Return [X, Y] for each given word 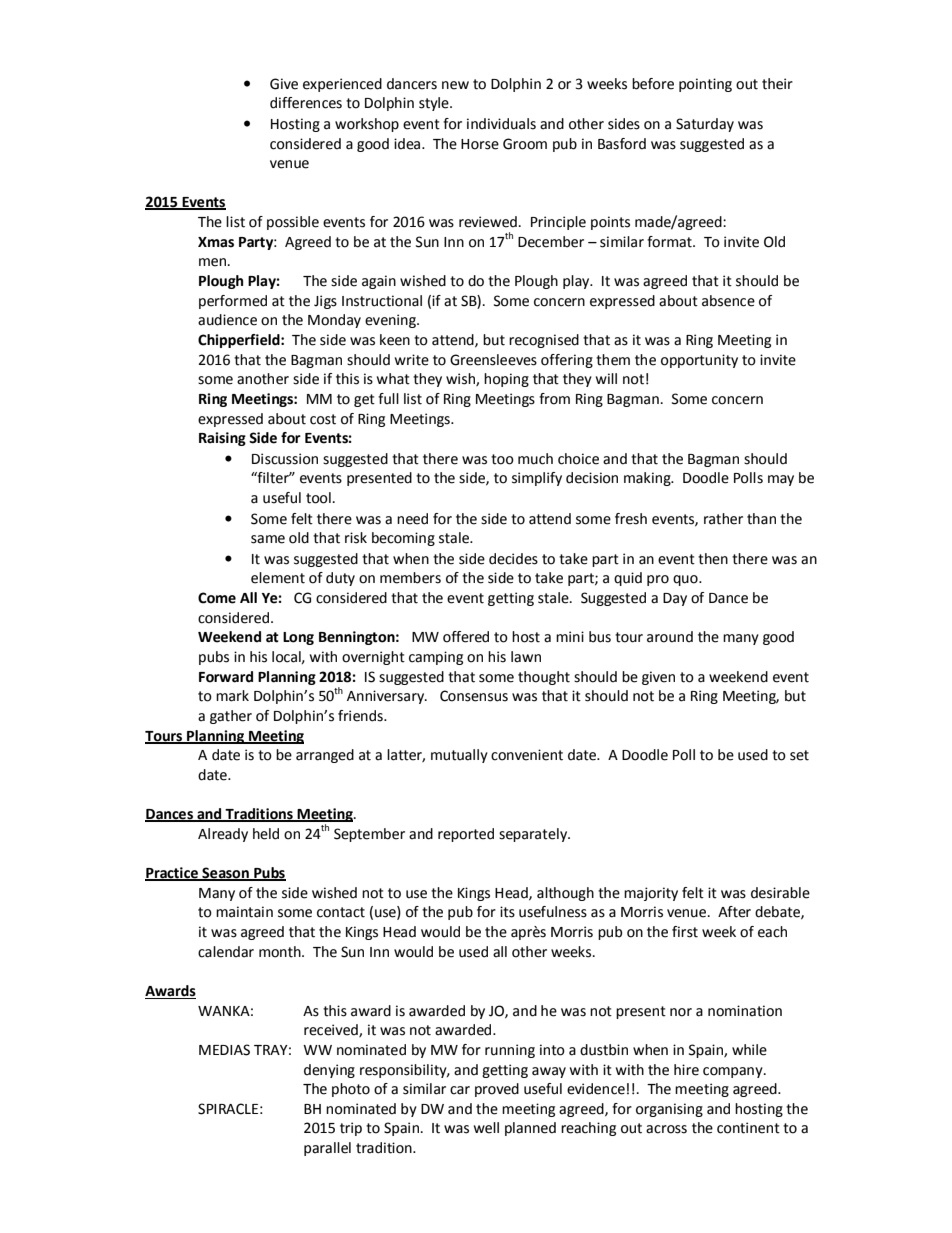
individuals [501, 124]
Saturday [705, 125]
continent [748, 1128]
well [486, 1128]
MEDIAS [224, 1050]
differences [306, 103]
